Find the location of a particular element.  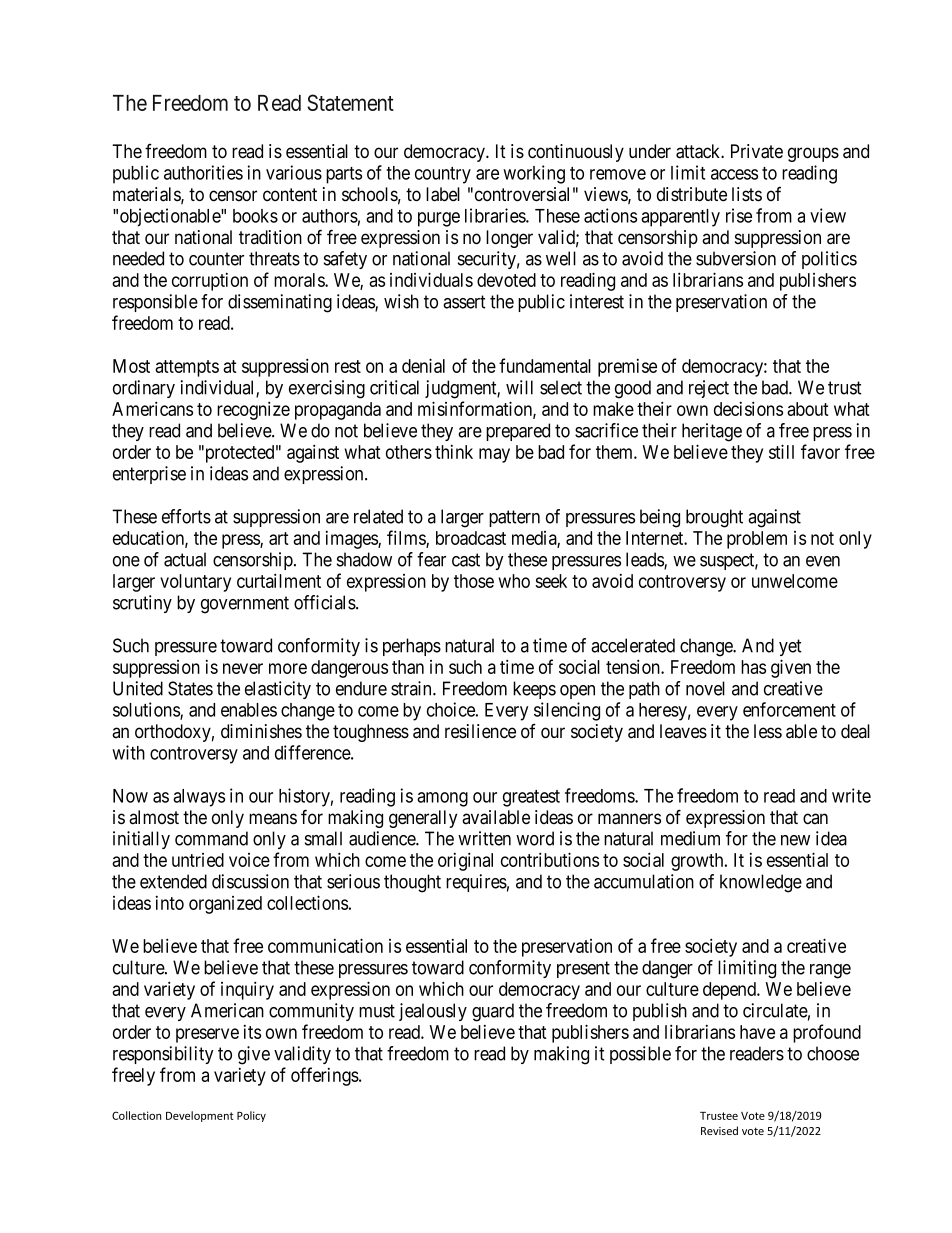

less is located at coordinates (768, 731).
